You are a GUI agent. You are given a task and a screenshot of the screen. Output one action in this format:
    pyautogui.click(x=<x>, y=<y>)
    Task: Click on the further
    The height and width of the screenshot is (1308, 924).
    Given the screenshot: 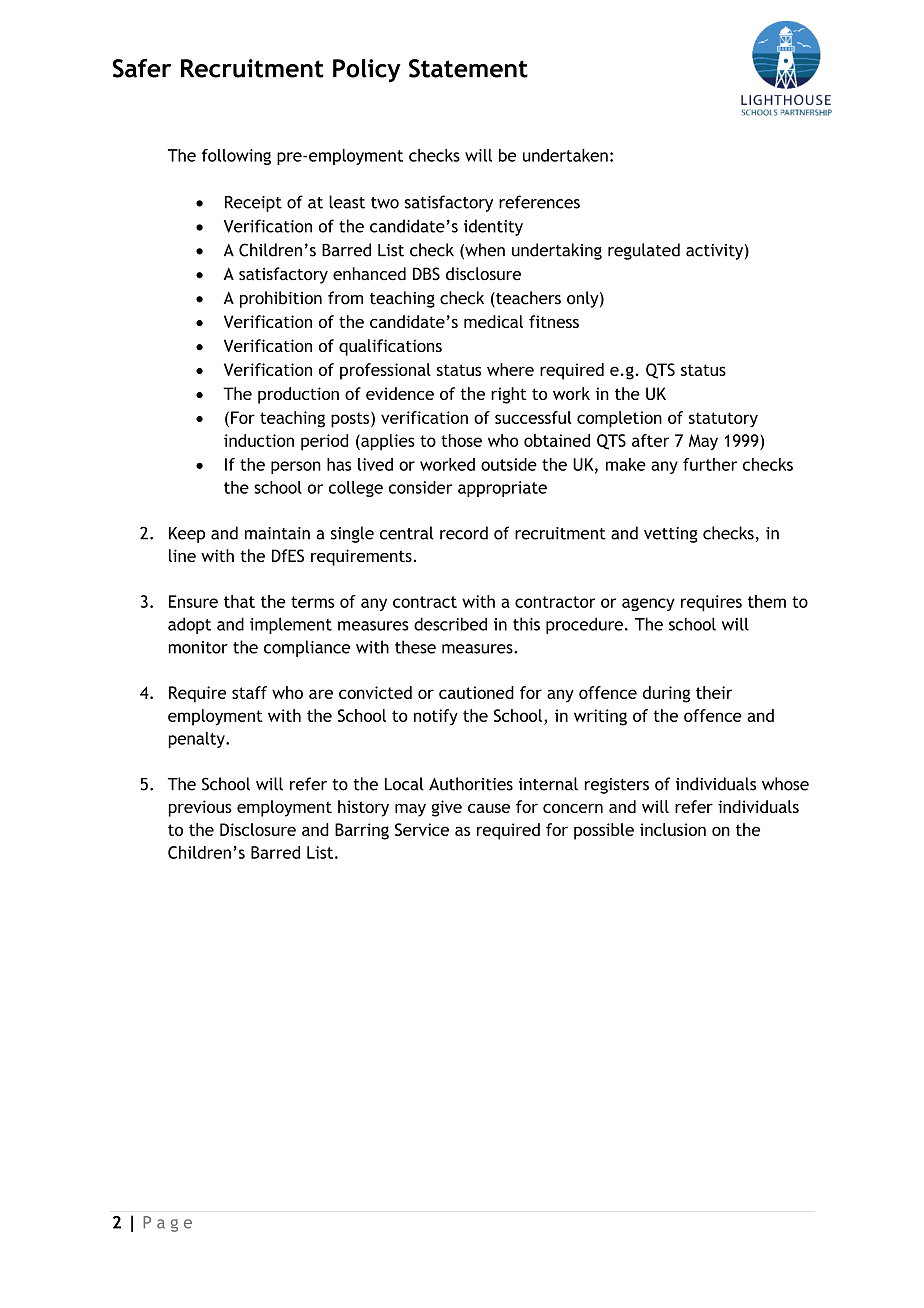 What is the action you would take?
    pyautogui.click(x=710, y=464)
